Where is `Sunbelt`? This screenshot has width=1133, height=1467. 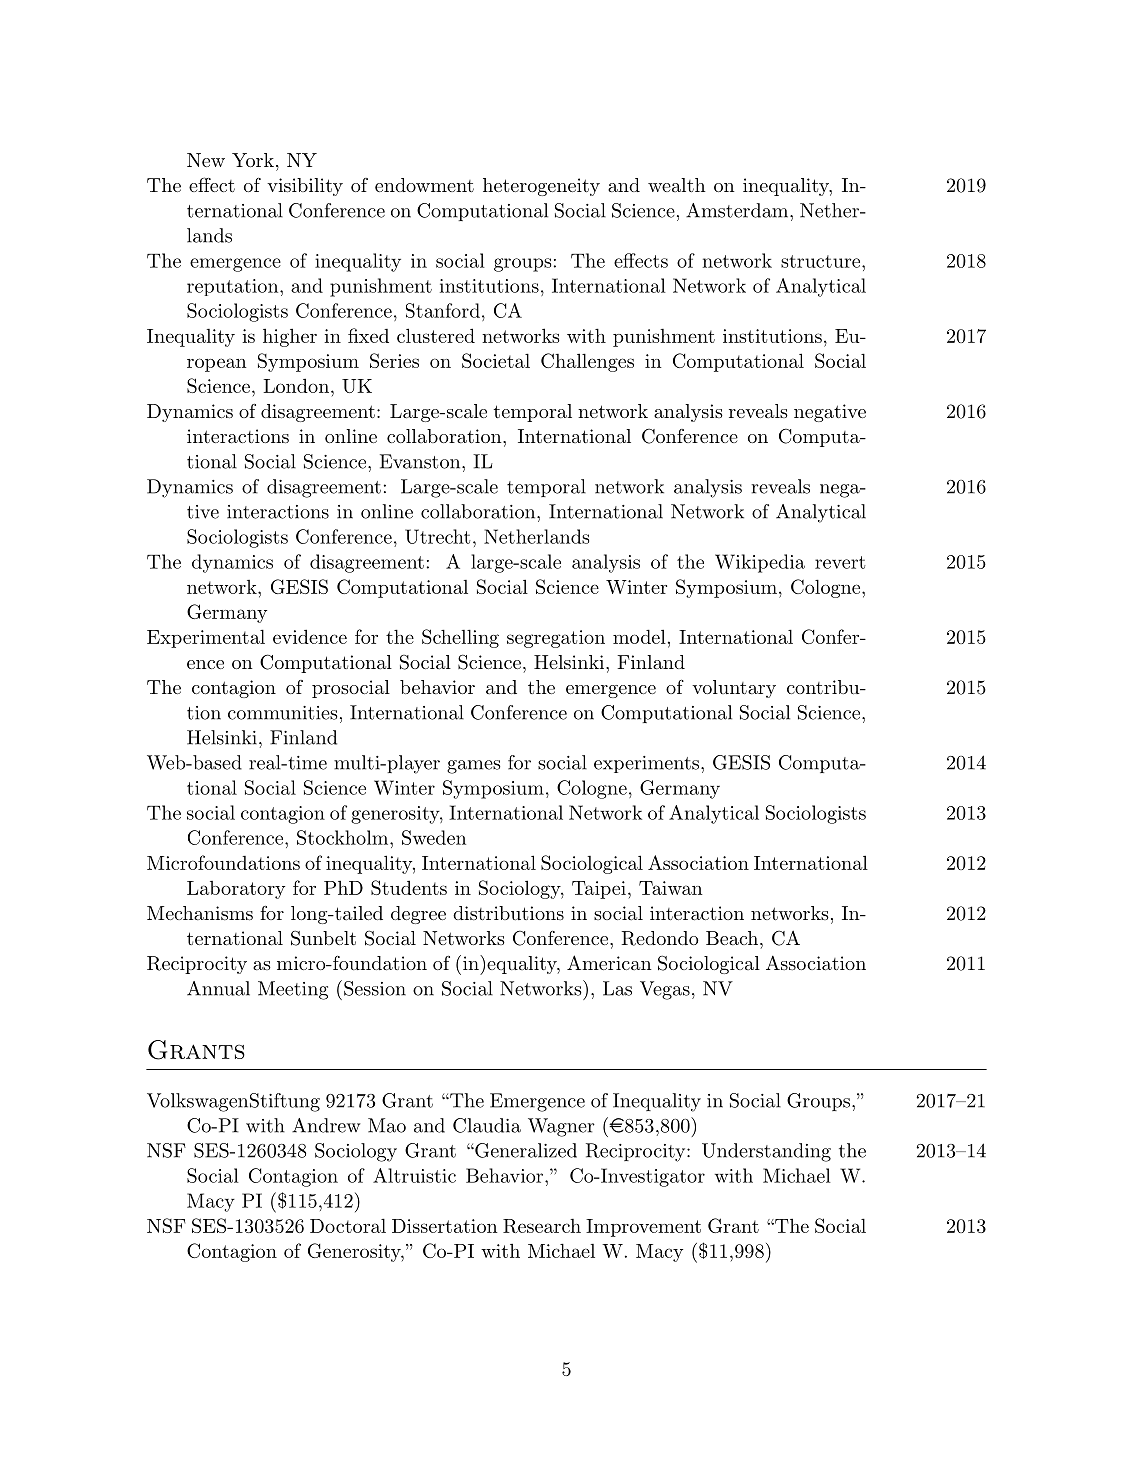
Sunbelt is located at coordinates (323, 938).
